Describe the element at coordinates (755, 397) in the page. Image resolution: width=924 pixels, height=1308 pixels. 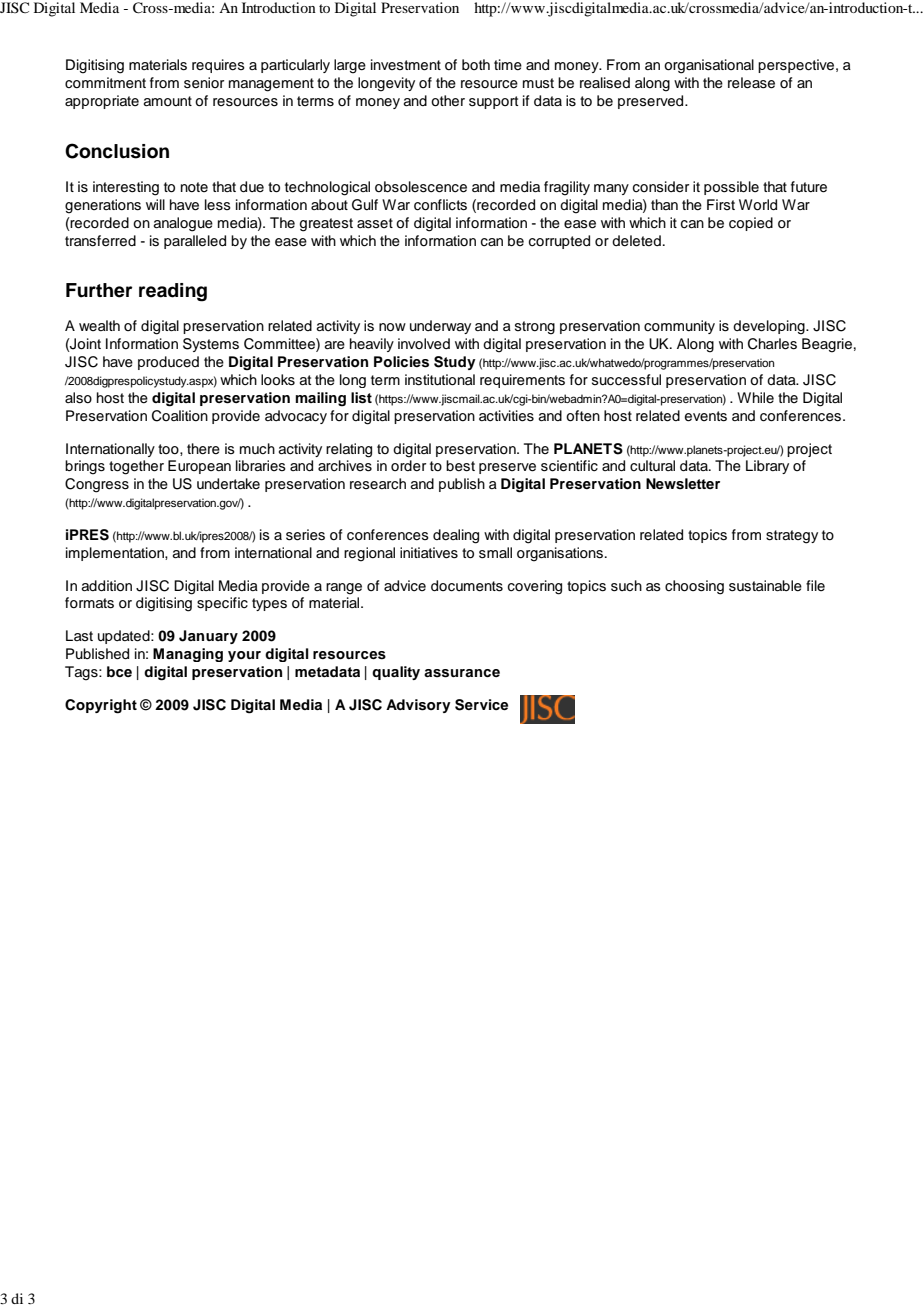
I see `While` at that location.
